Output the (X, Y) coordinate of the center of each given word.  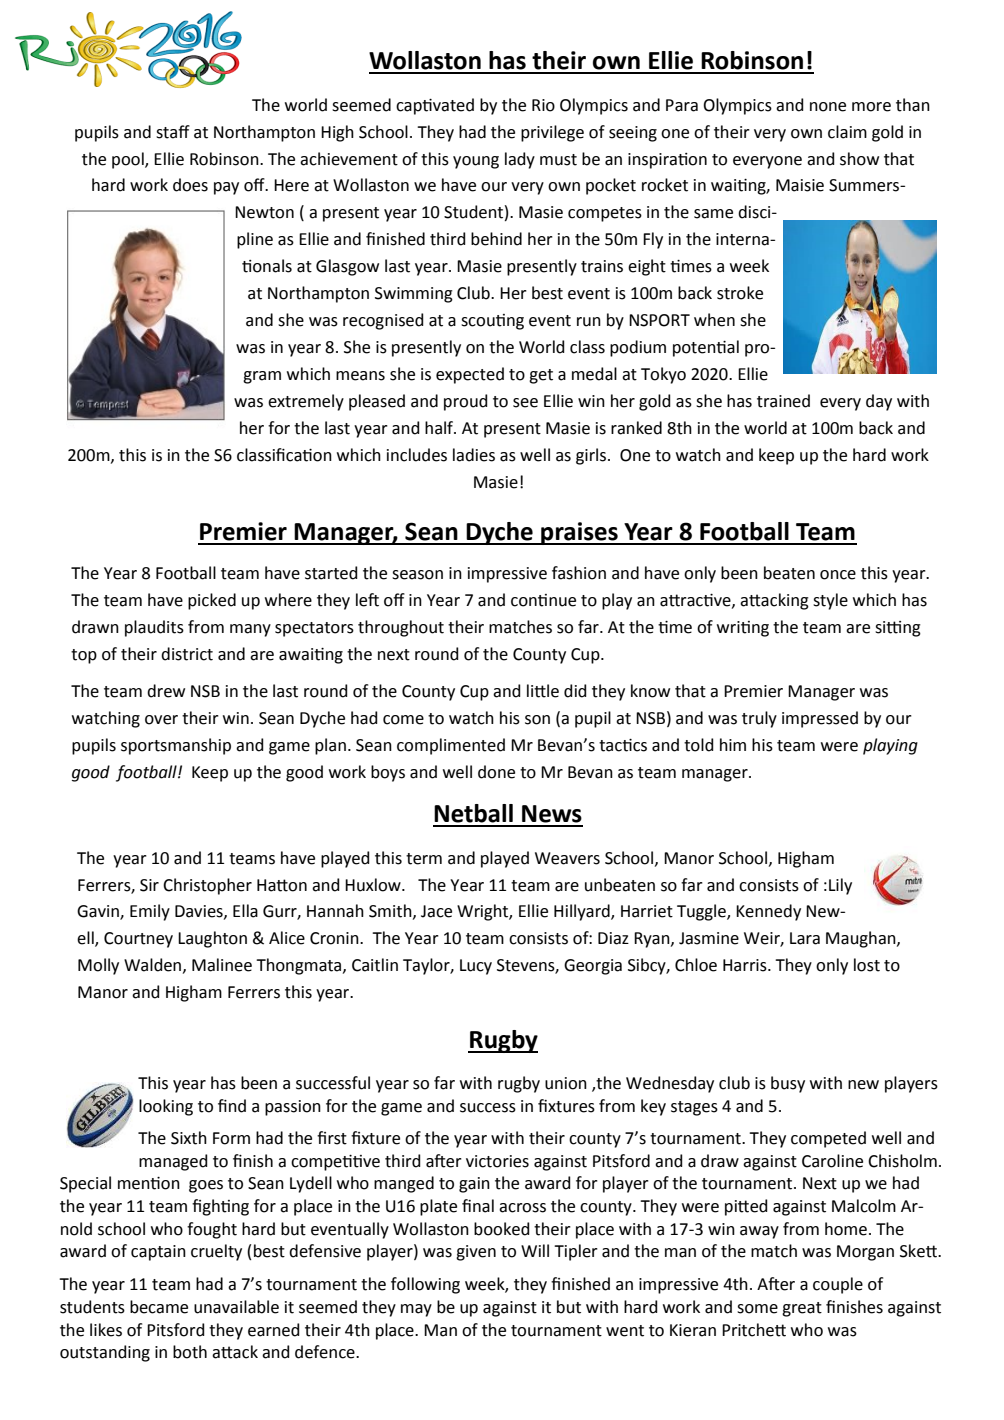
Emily (150, 912)
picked (212, 601)
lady (520, 160)
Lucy (476, 967)
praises (579, 533)
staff (173, 132)
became (159, 1307)
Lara (805, 938)
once (838, 575)
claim (847, 132)
